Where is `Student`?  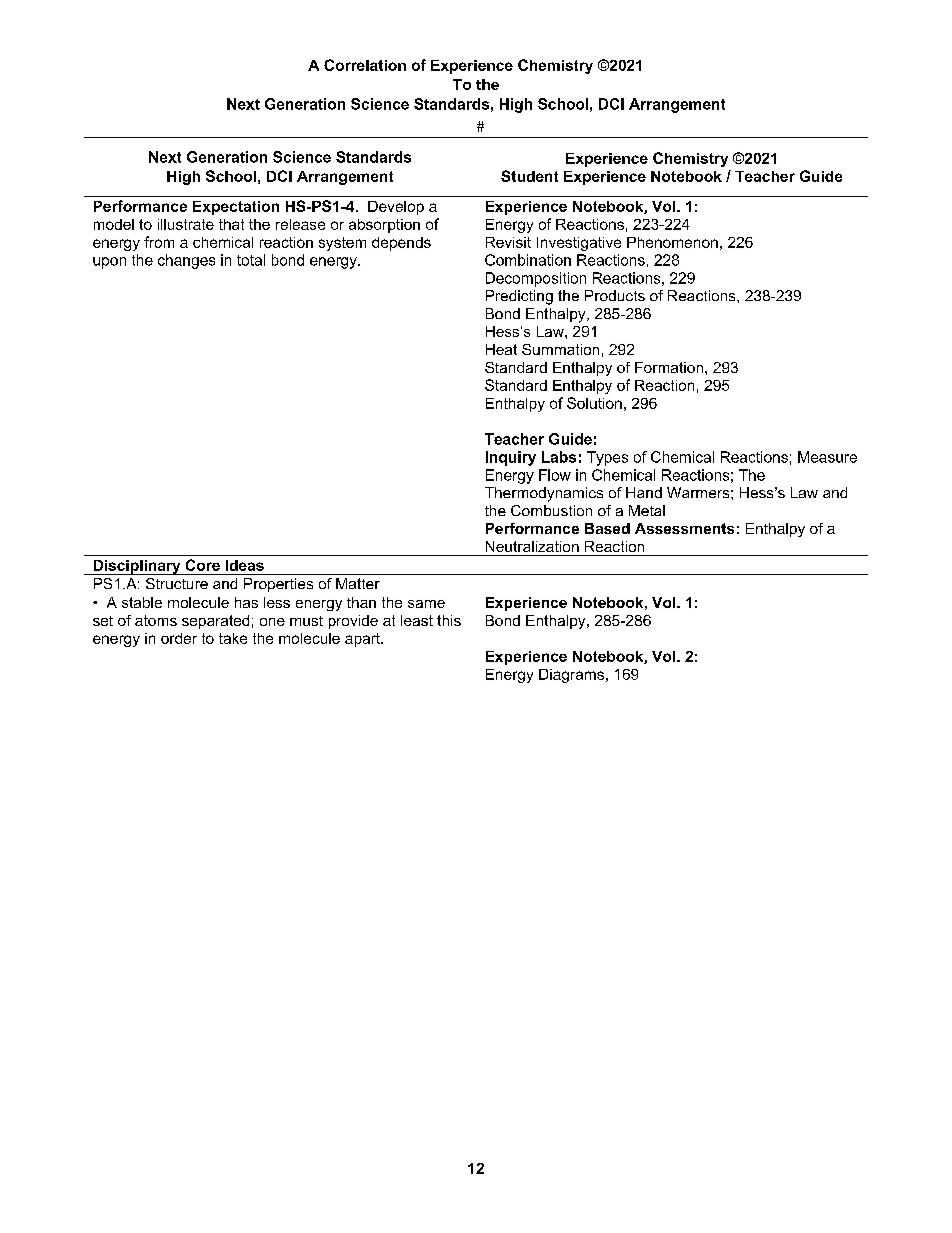
Student is located at coordinates (529, 176).
